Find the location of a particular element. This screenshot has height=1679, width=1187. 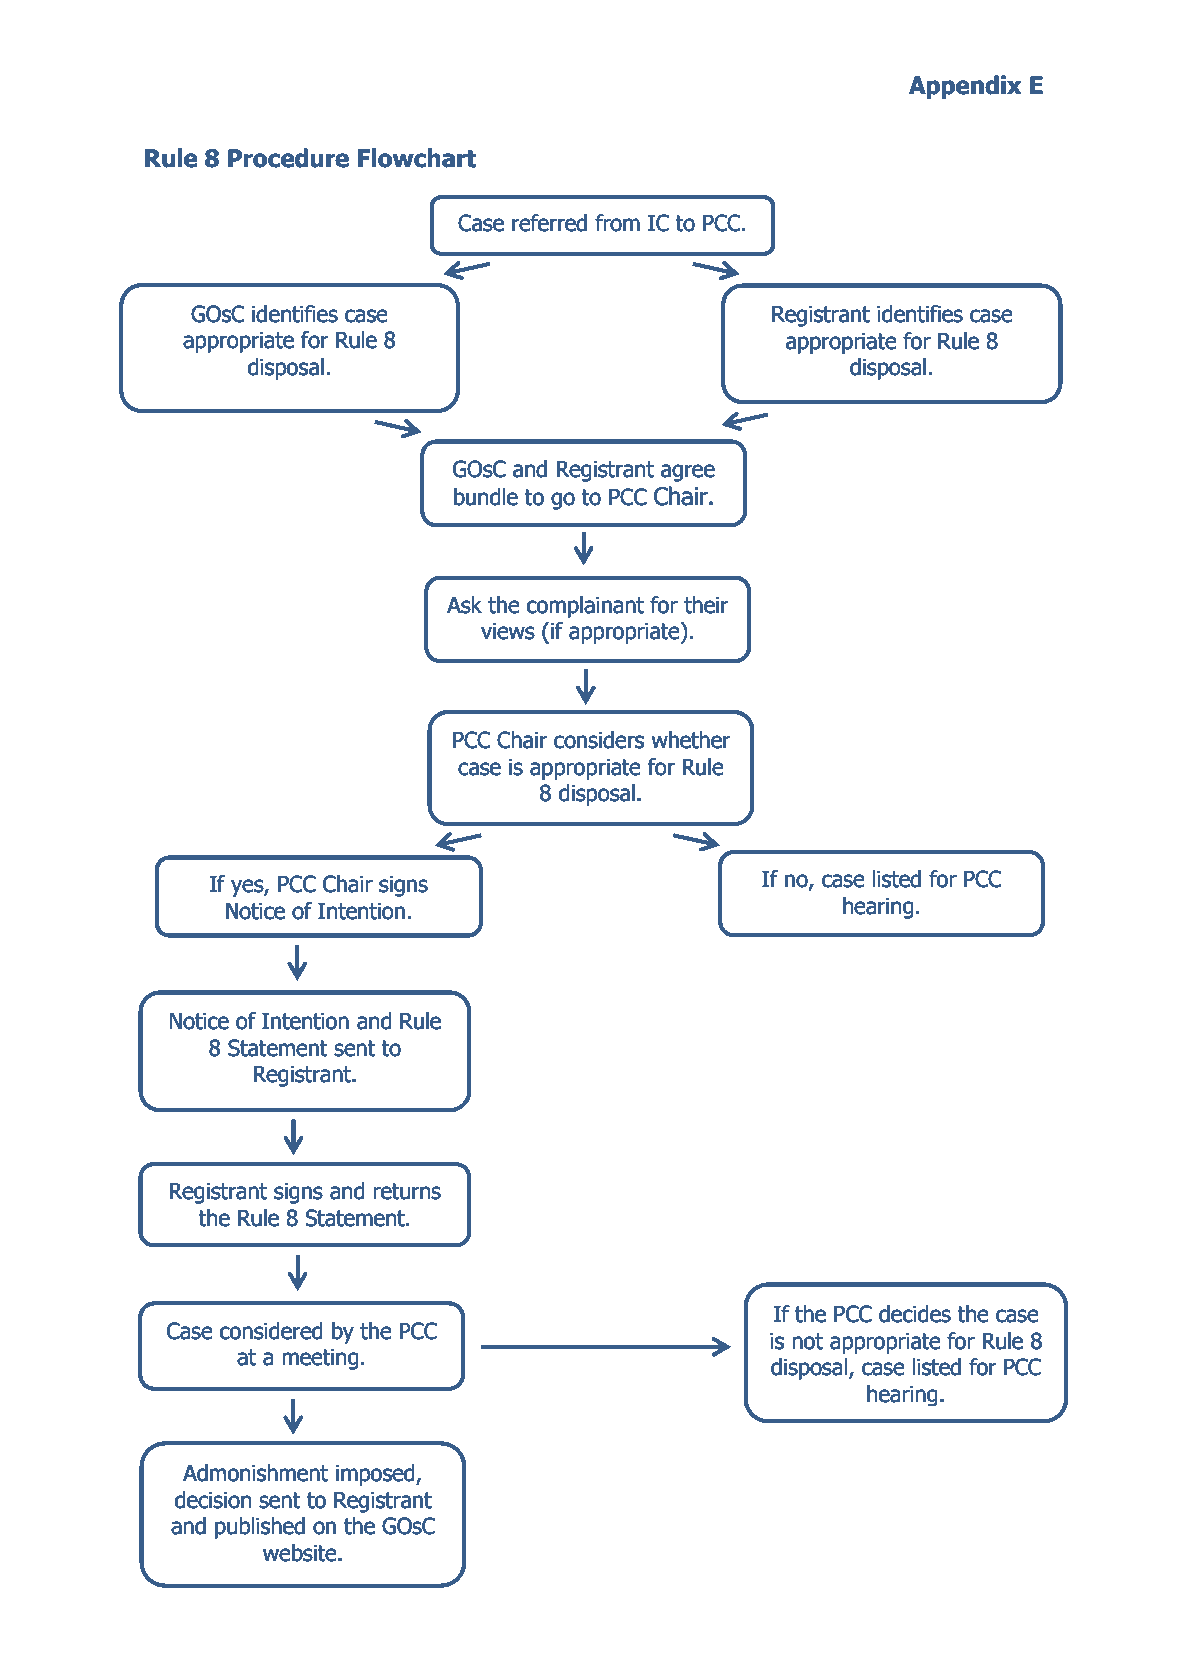

returns is located at coordinates (407, 1191).
